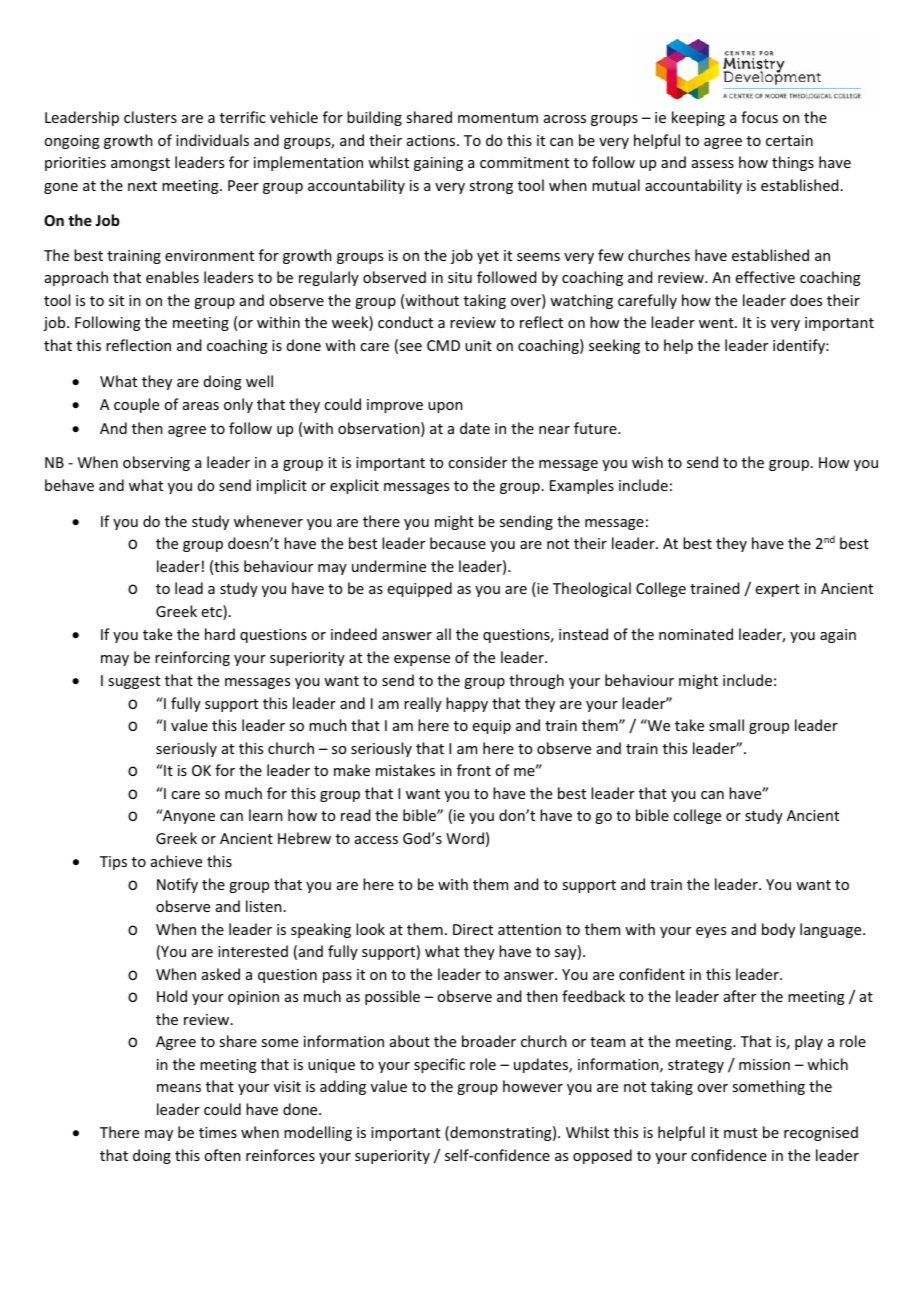  Describe the element at coordinates (192, 658) in the image. I see `reinforcing` at that location.
